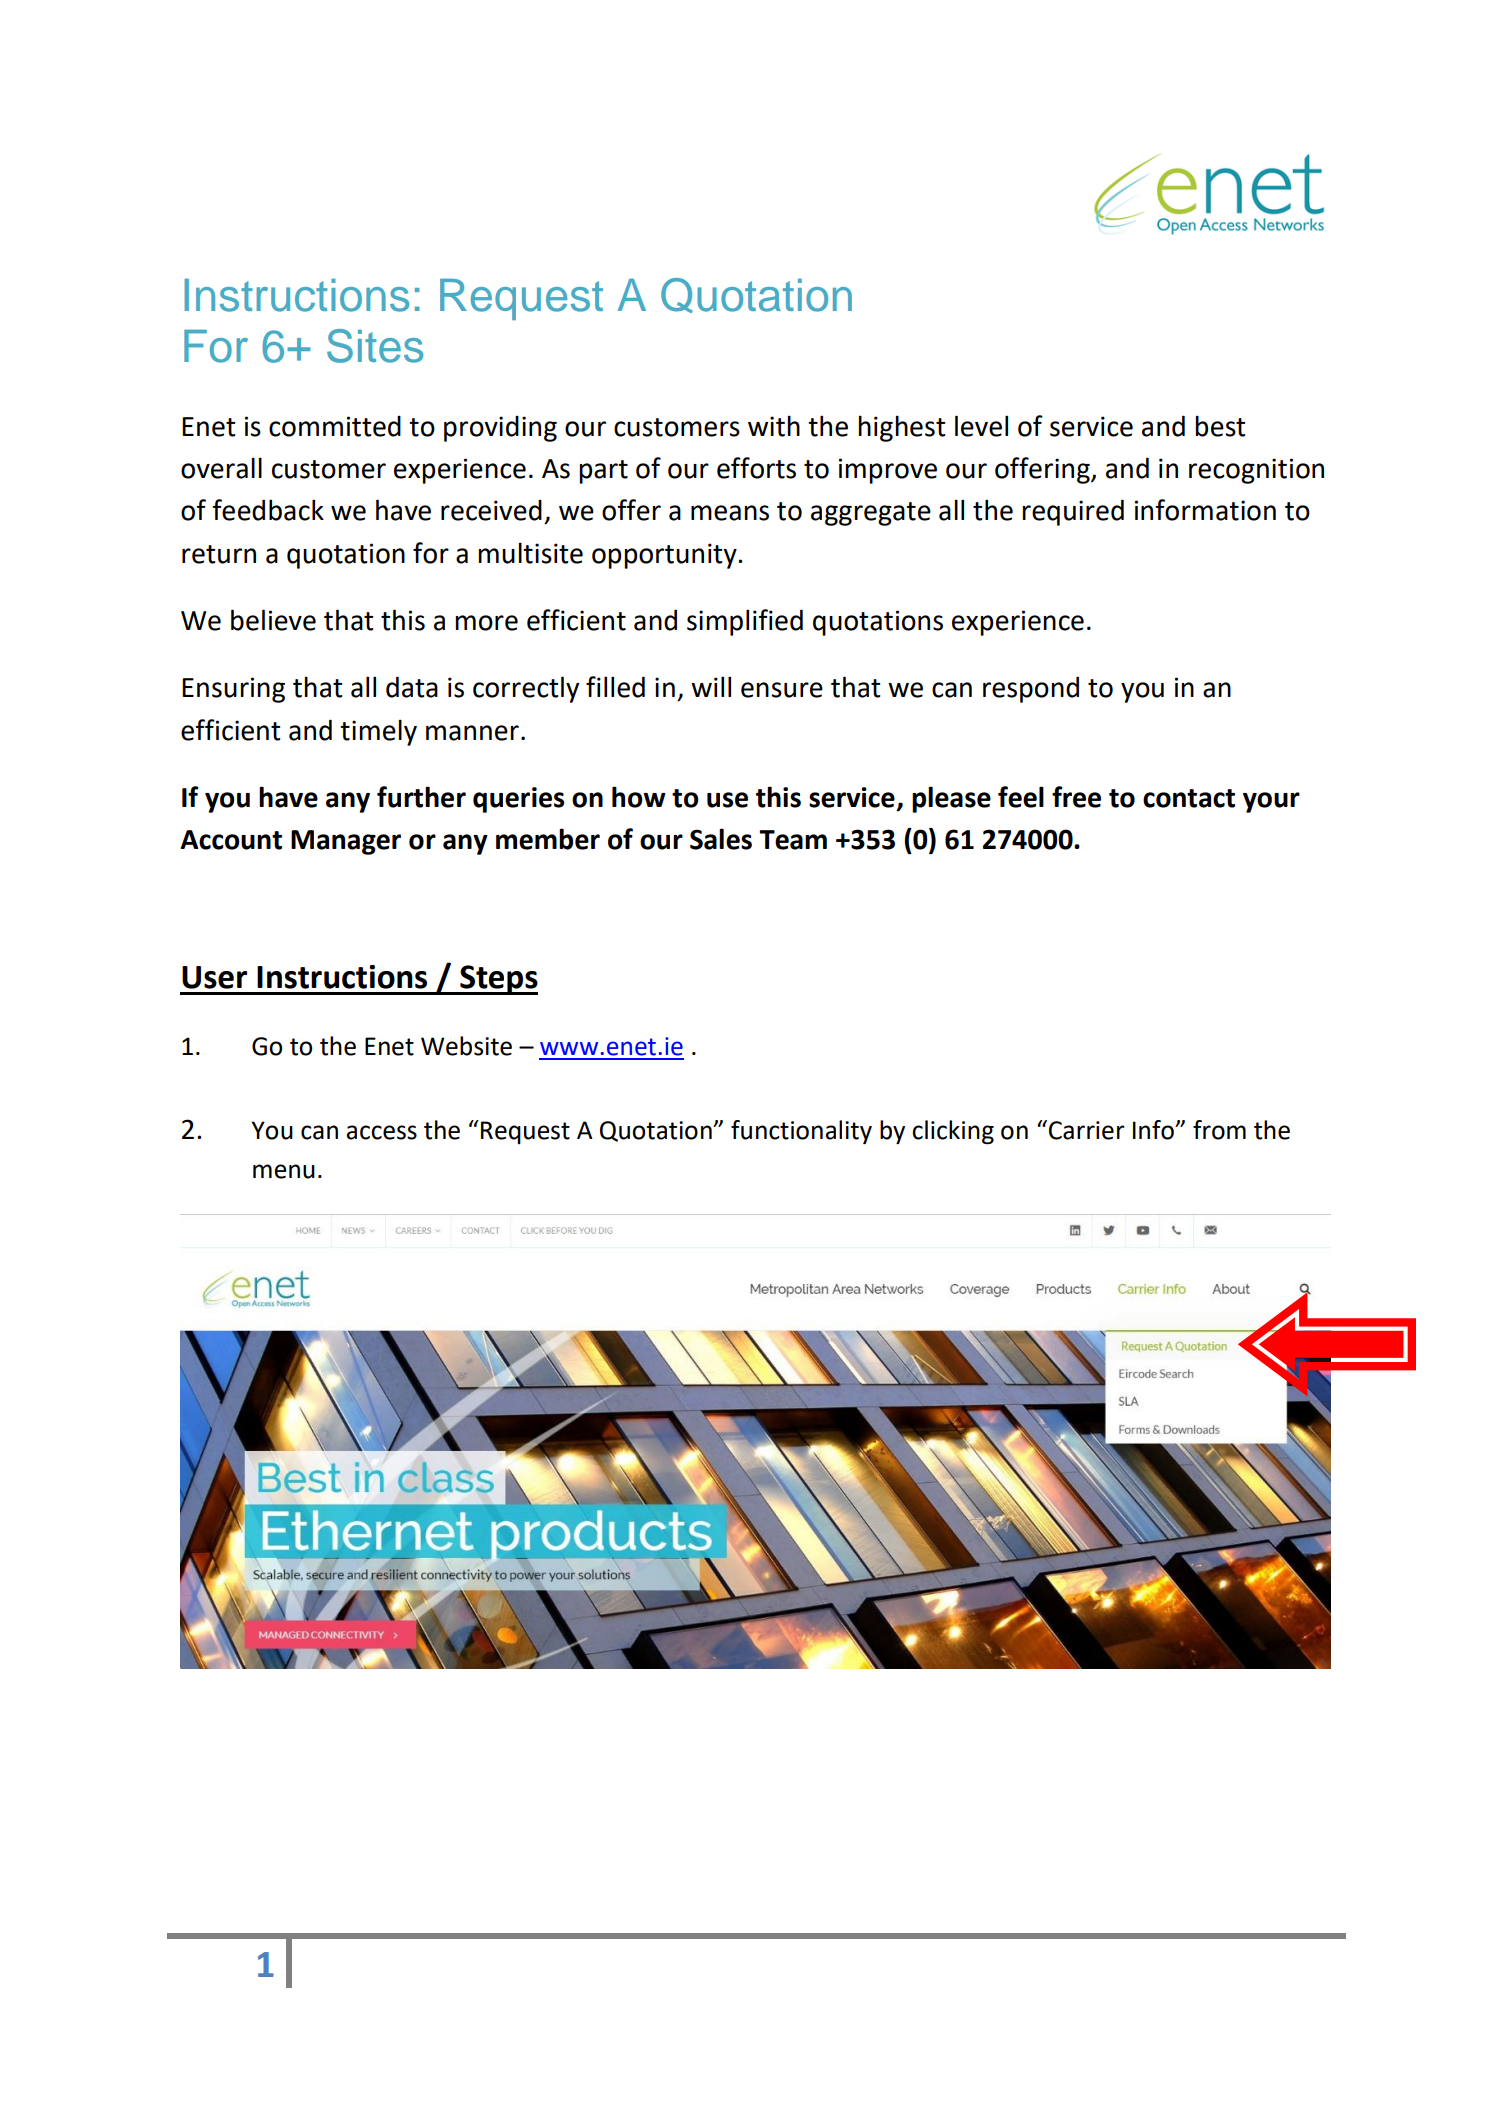  I want to click on best, so click(1220, 426).
